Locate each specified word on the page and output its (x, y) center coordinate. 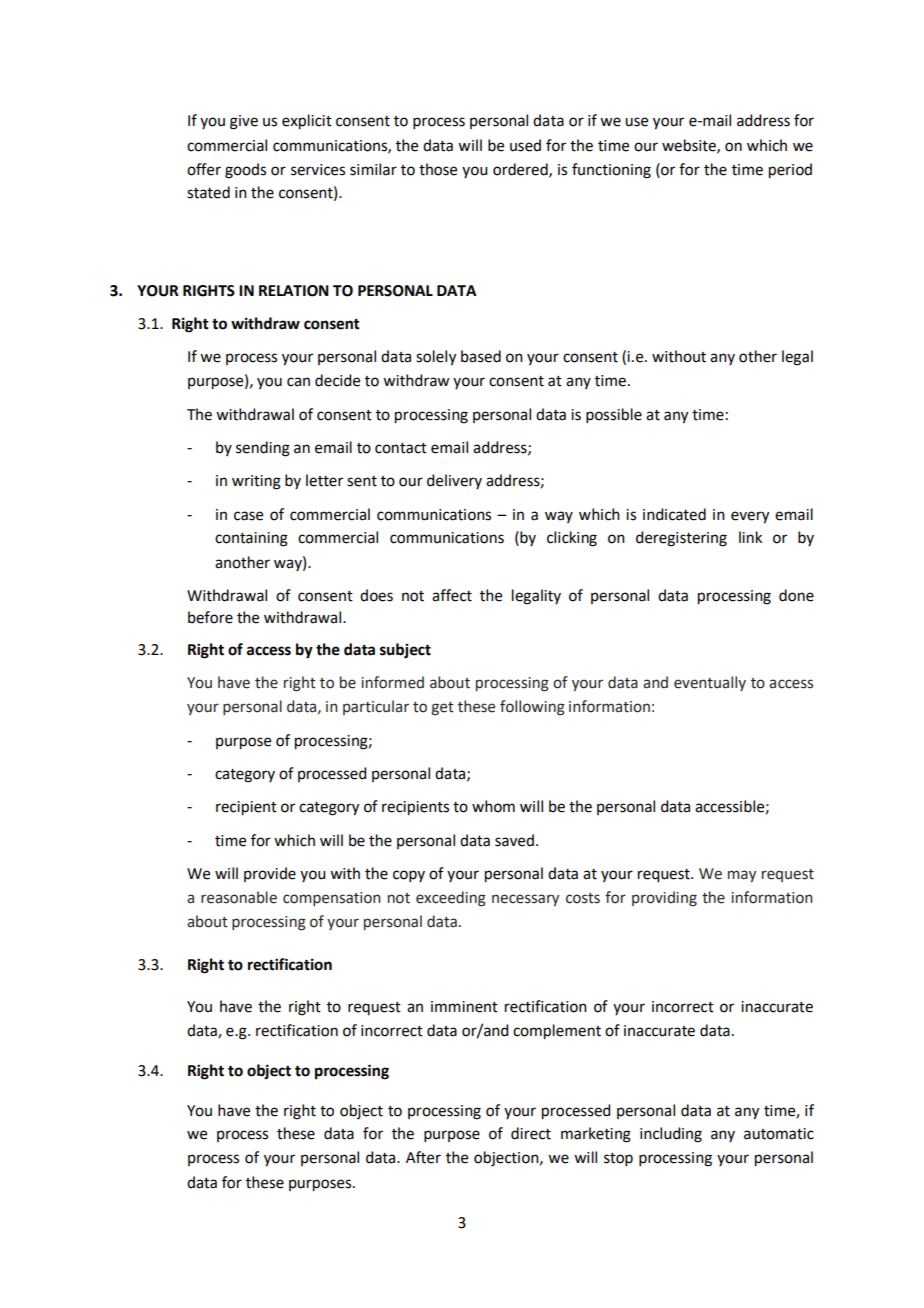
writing (256, 482)
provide (270, 874)
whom (493, 806)
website (690, 146)
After (423, 1157)
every (750, 517)
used (525, 145)
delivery (454, 481)
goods (245, 171)
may (742, 876)
